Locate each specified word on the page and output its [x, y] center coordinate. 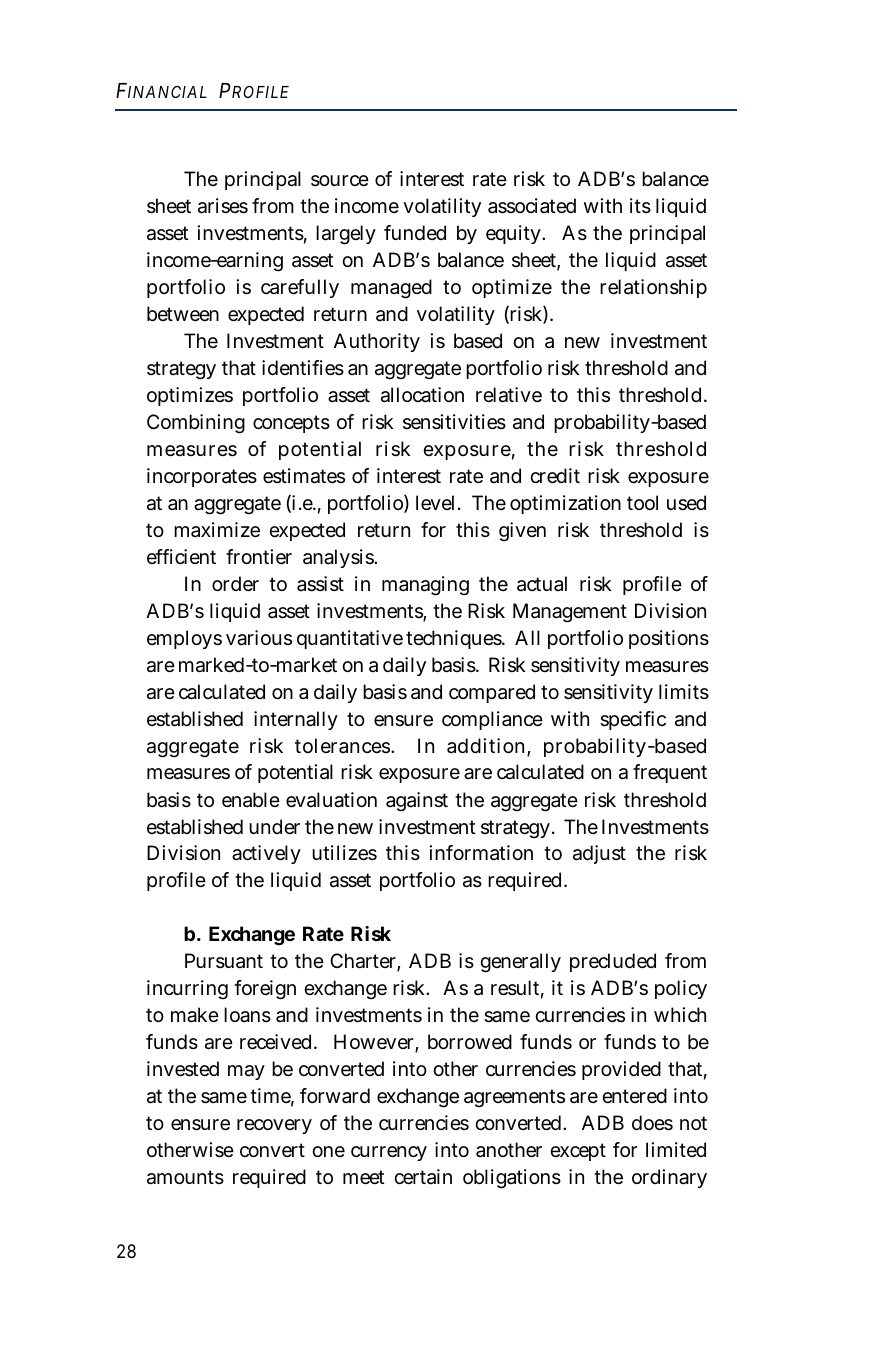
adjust [599, 854]
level [435, 503]
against [417, 802]
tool [642, 502]
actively [266, 854]
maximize [217, 530]
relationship [653, 288]
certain [423, 1177]
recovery [274, 1126]
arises [223, 206]
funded [415, 232]
